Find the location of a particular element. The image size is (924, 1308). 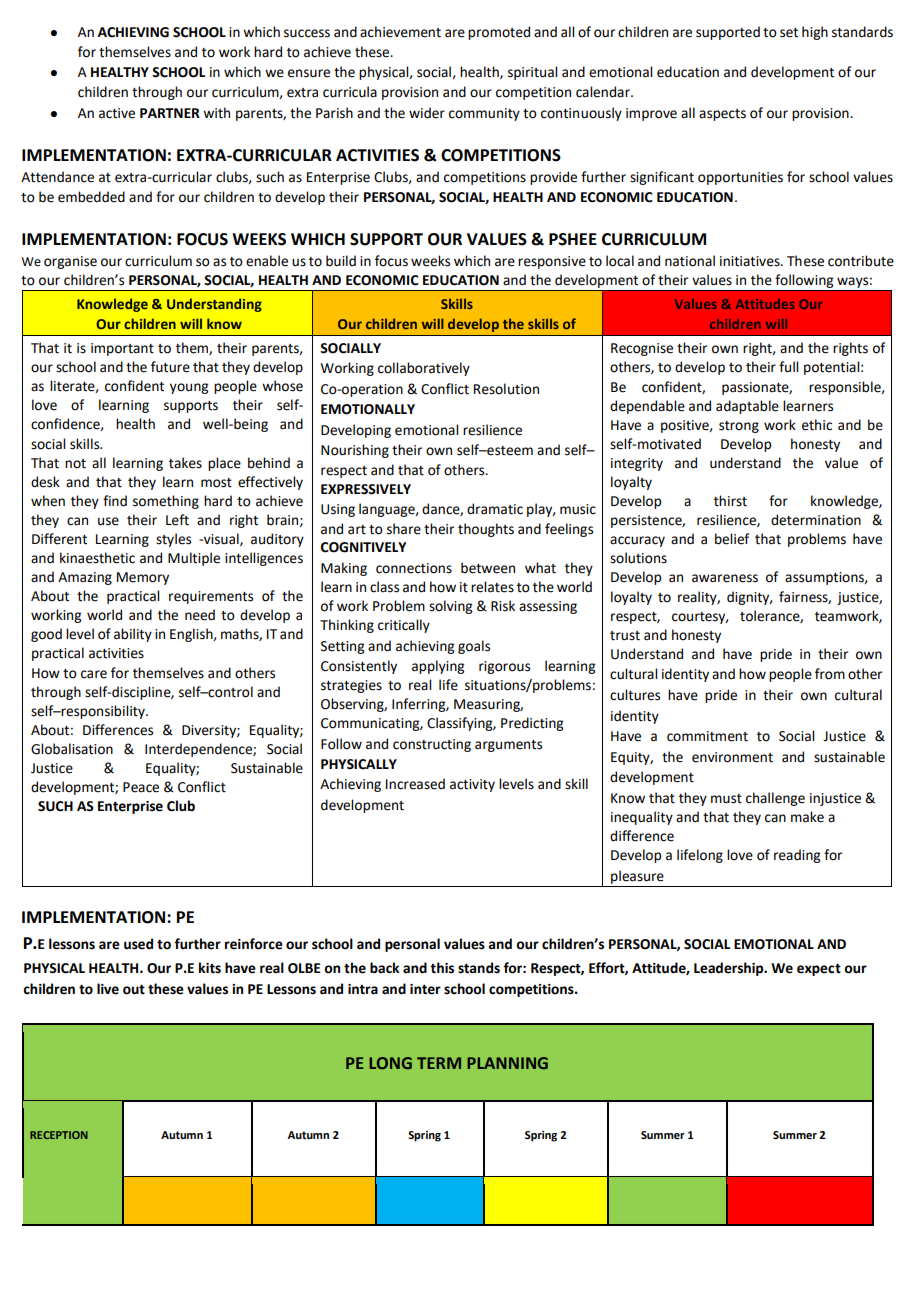

reading is located at coordinates (797, 856).
